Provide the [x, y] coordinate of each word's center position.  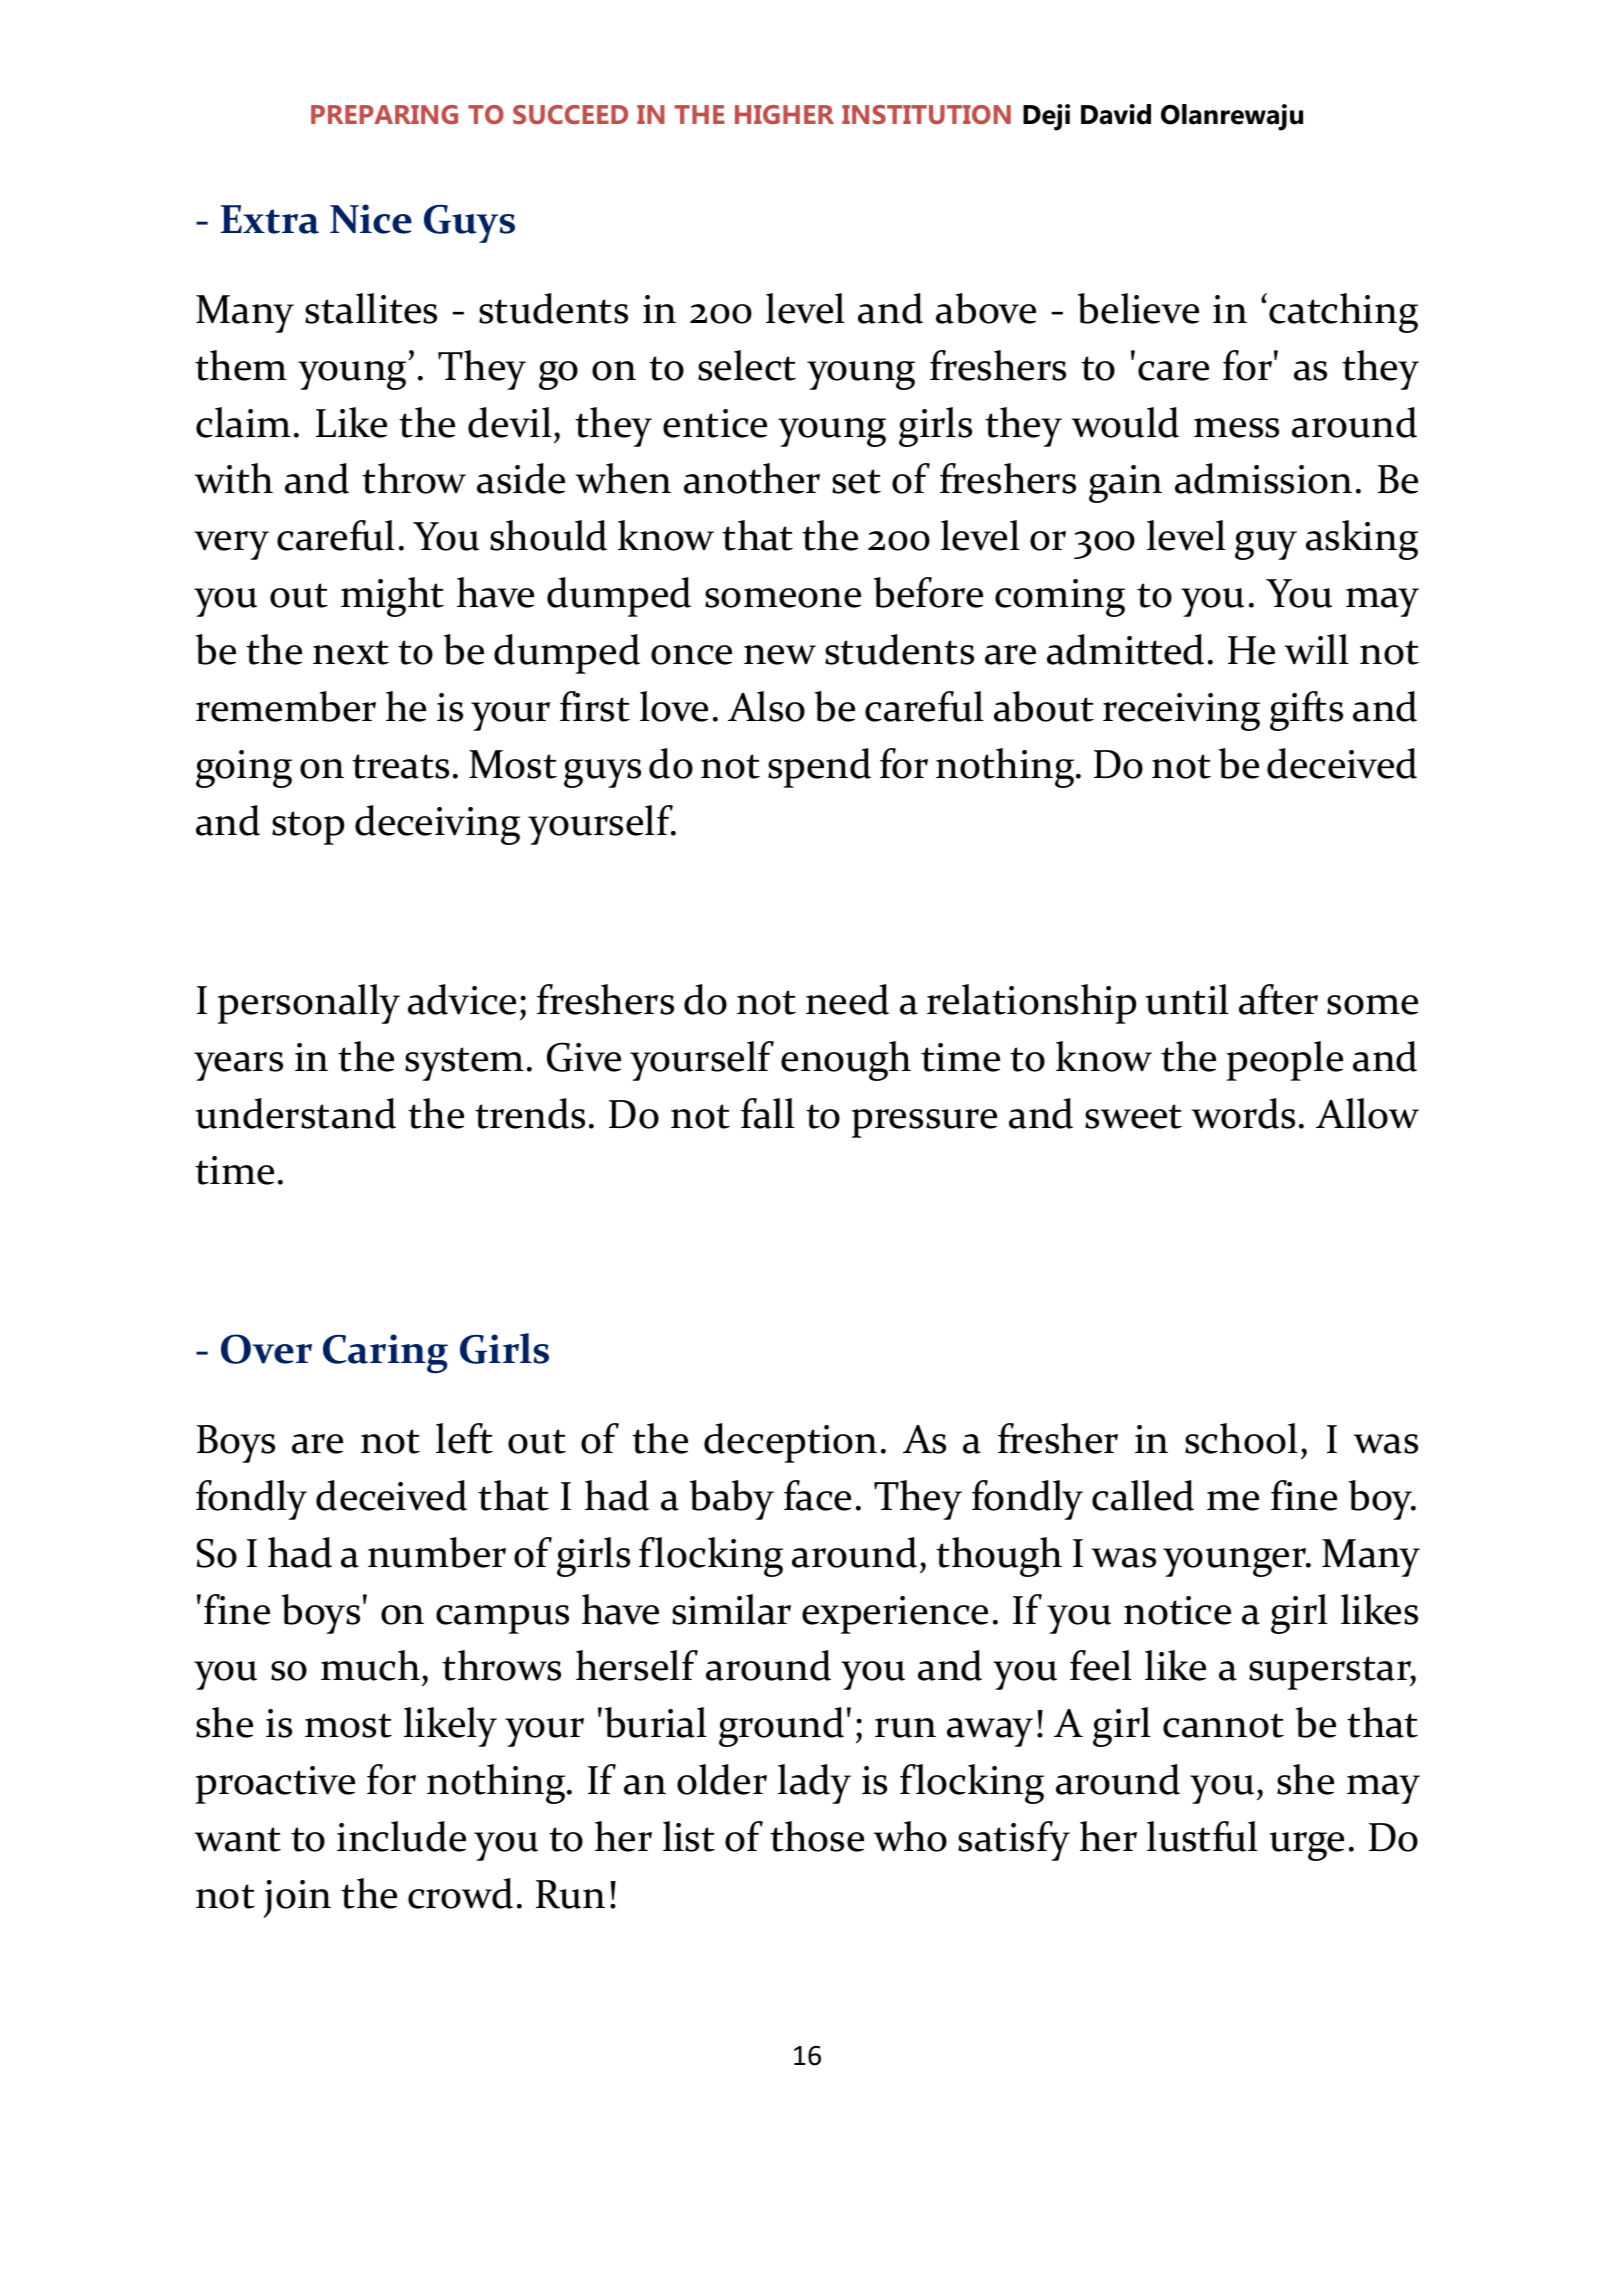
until [1187, 999]
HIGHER [784, 114]
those [817, 1836]
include [401, 1836]
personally [309, 1004]
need [847, 999]
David [1116, 114]
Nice [371, 219]
